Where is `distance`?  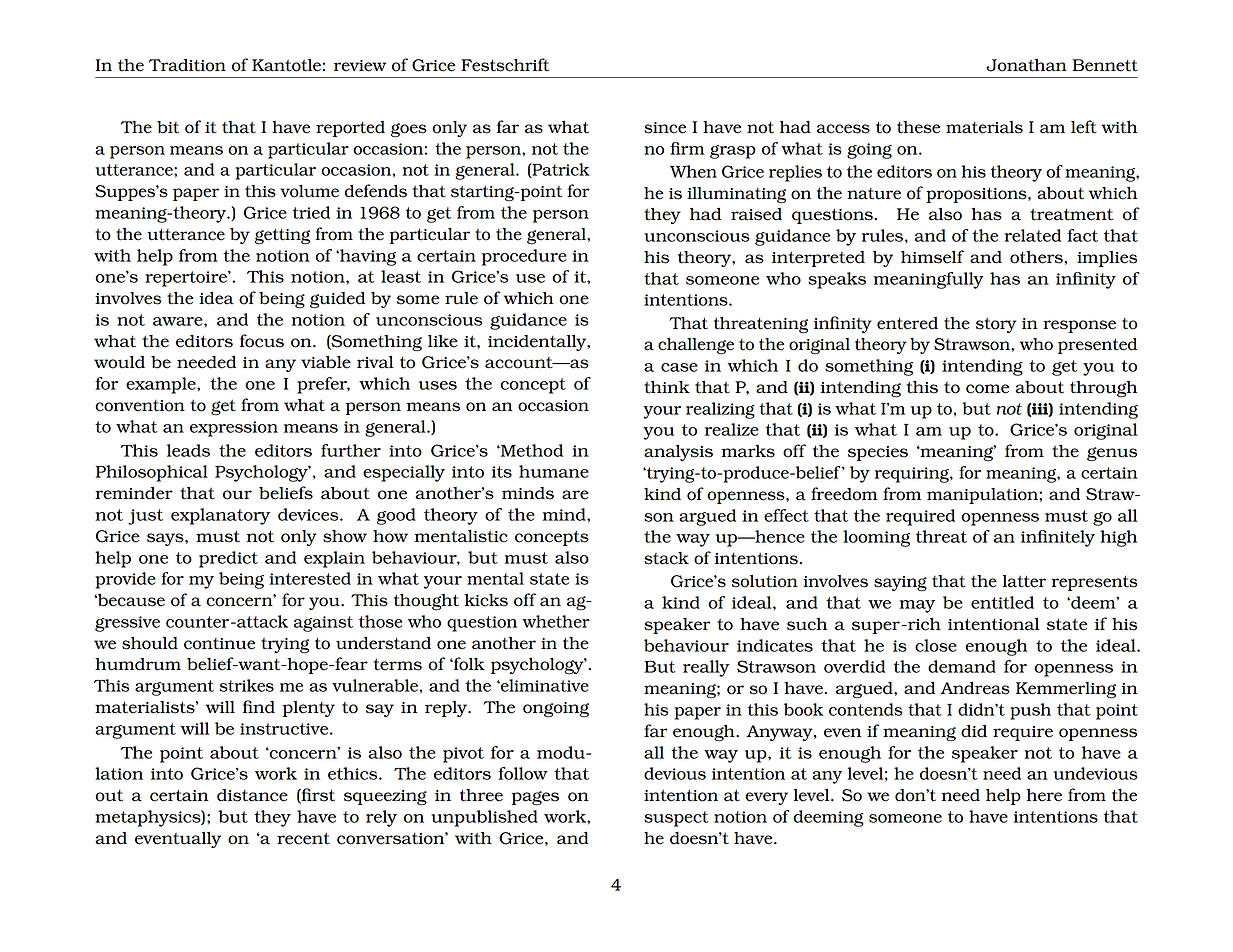 distance is located at coordinates (252, 795).
